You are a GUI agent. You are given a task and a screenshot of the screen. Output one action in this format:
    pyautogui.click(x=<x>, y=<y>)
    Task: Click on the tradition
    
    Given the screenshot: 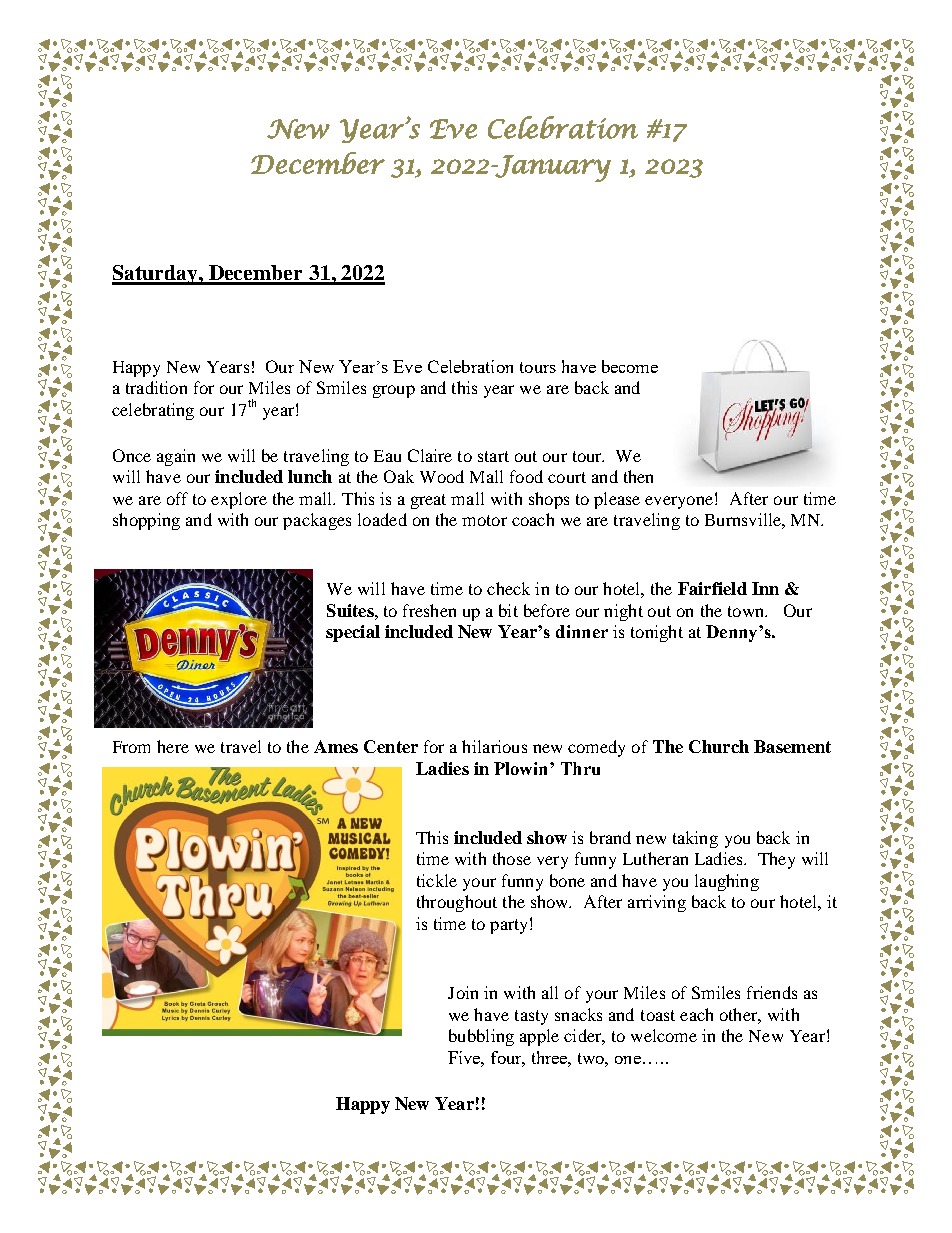 What is the action you would take?
    pyautogui.click(x=156, y=387)
